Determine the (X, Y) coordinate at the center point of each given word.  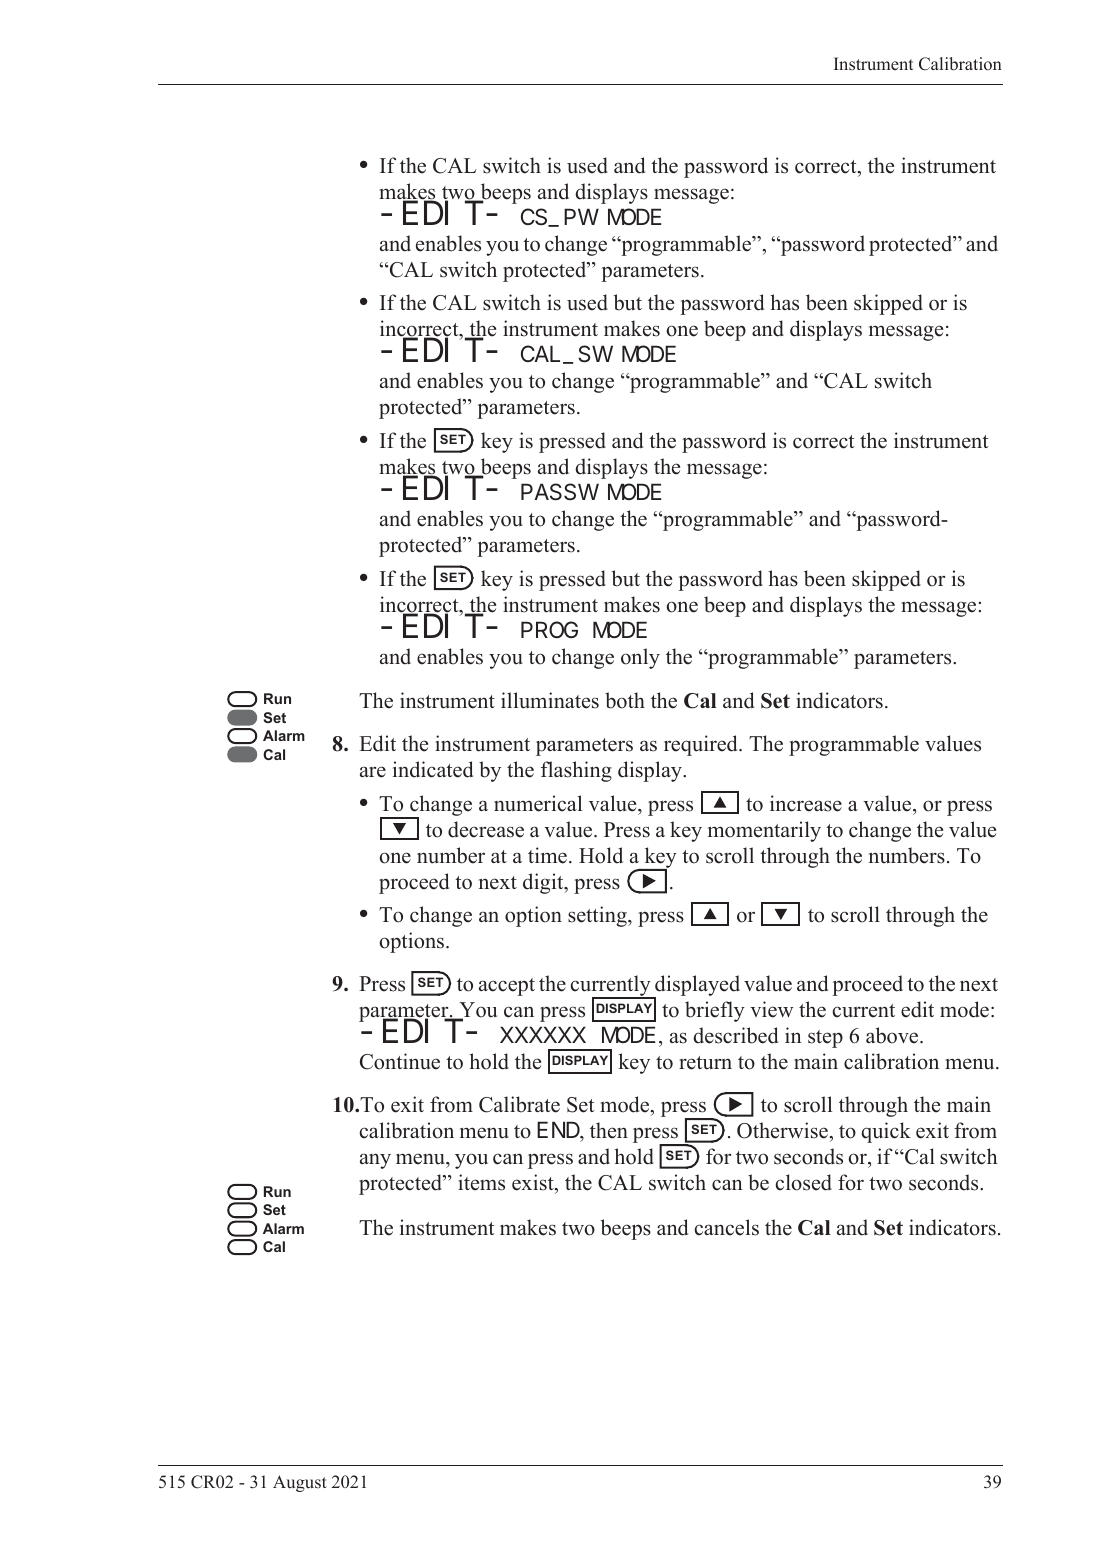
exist (534, 1182)
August (300, 1483)
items (481, 1182)
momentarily (764, 831)
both (625, 700)
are (373, 772)
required (702, 745)
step (825, 1039)
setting (598, 916)
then (609, 1130)
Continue (400, 1061)
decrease (486, 829)
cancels (727, 1227)
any (375, 1161)
